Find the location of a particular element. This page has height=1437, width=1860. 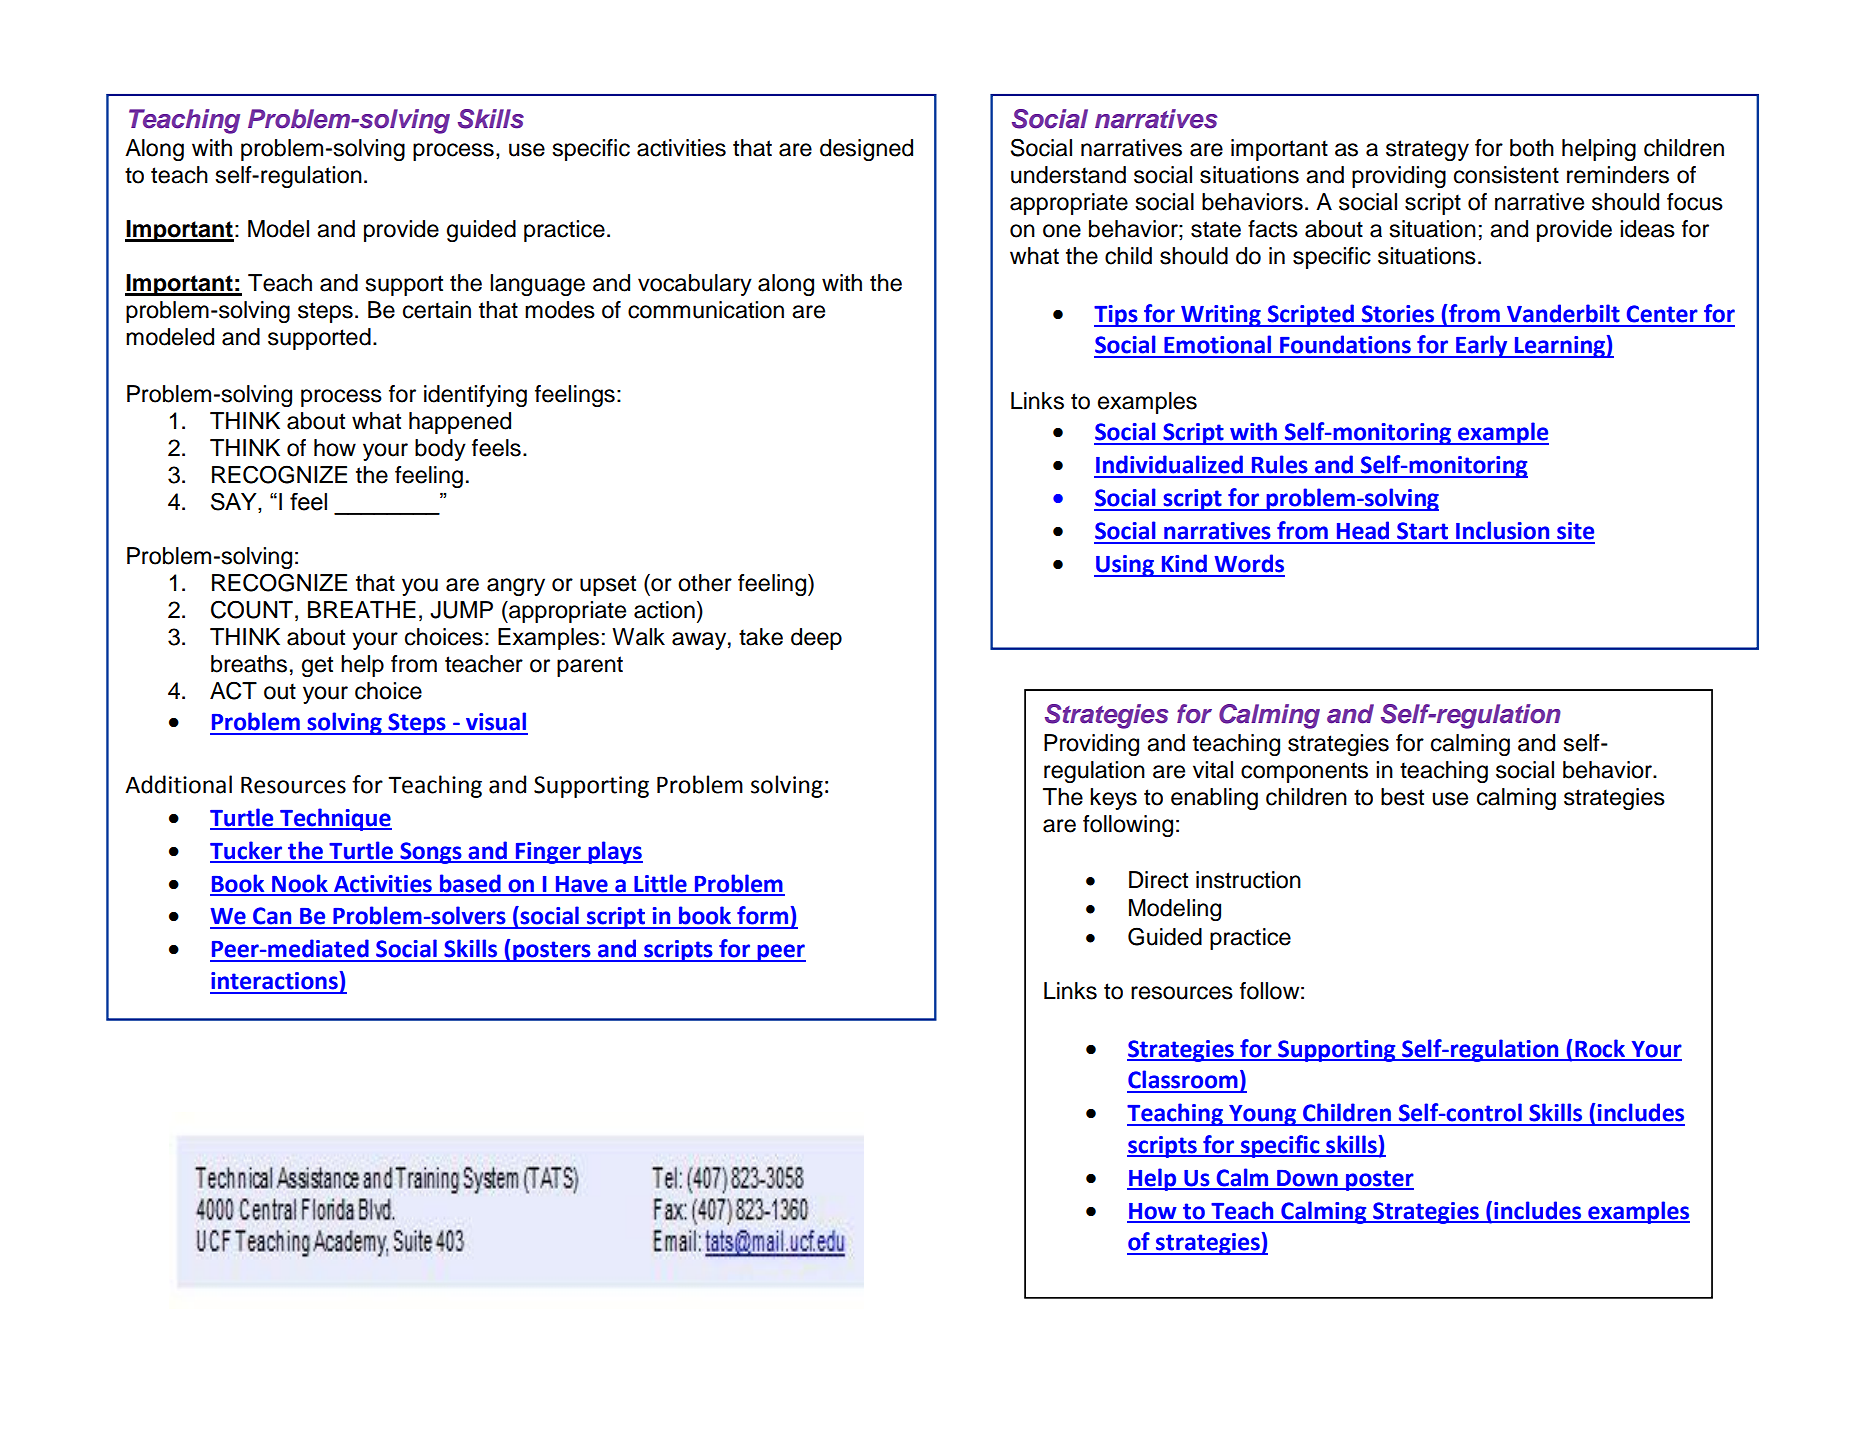

Young is located at coordinates (1262, 1115).
